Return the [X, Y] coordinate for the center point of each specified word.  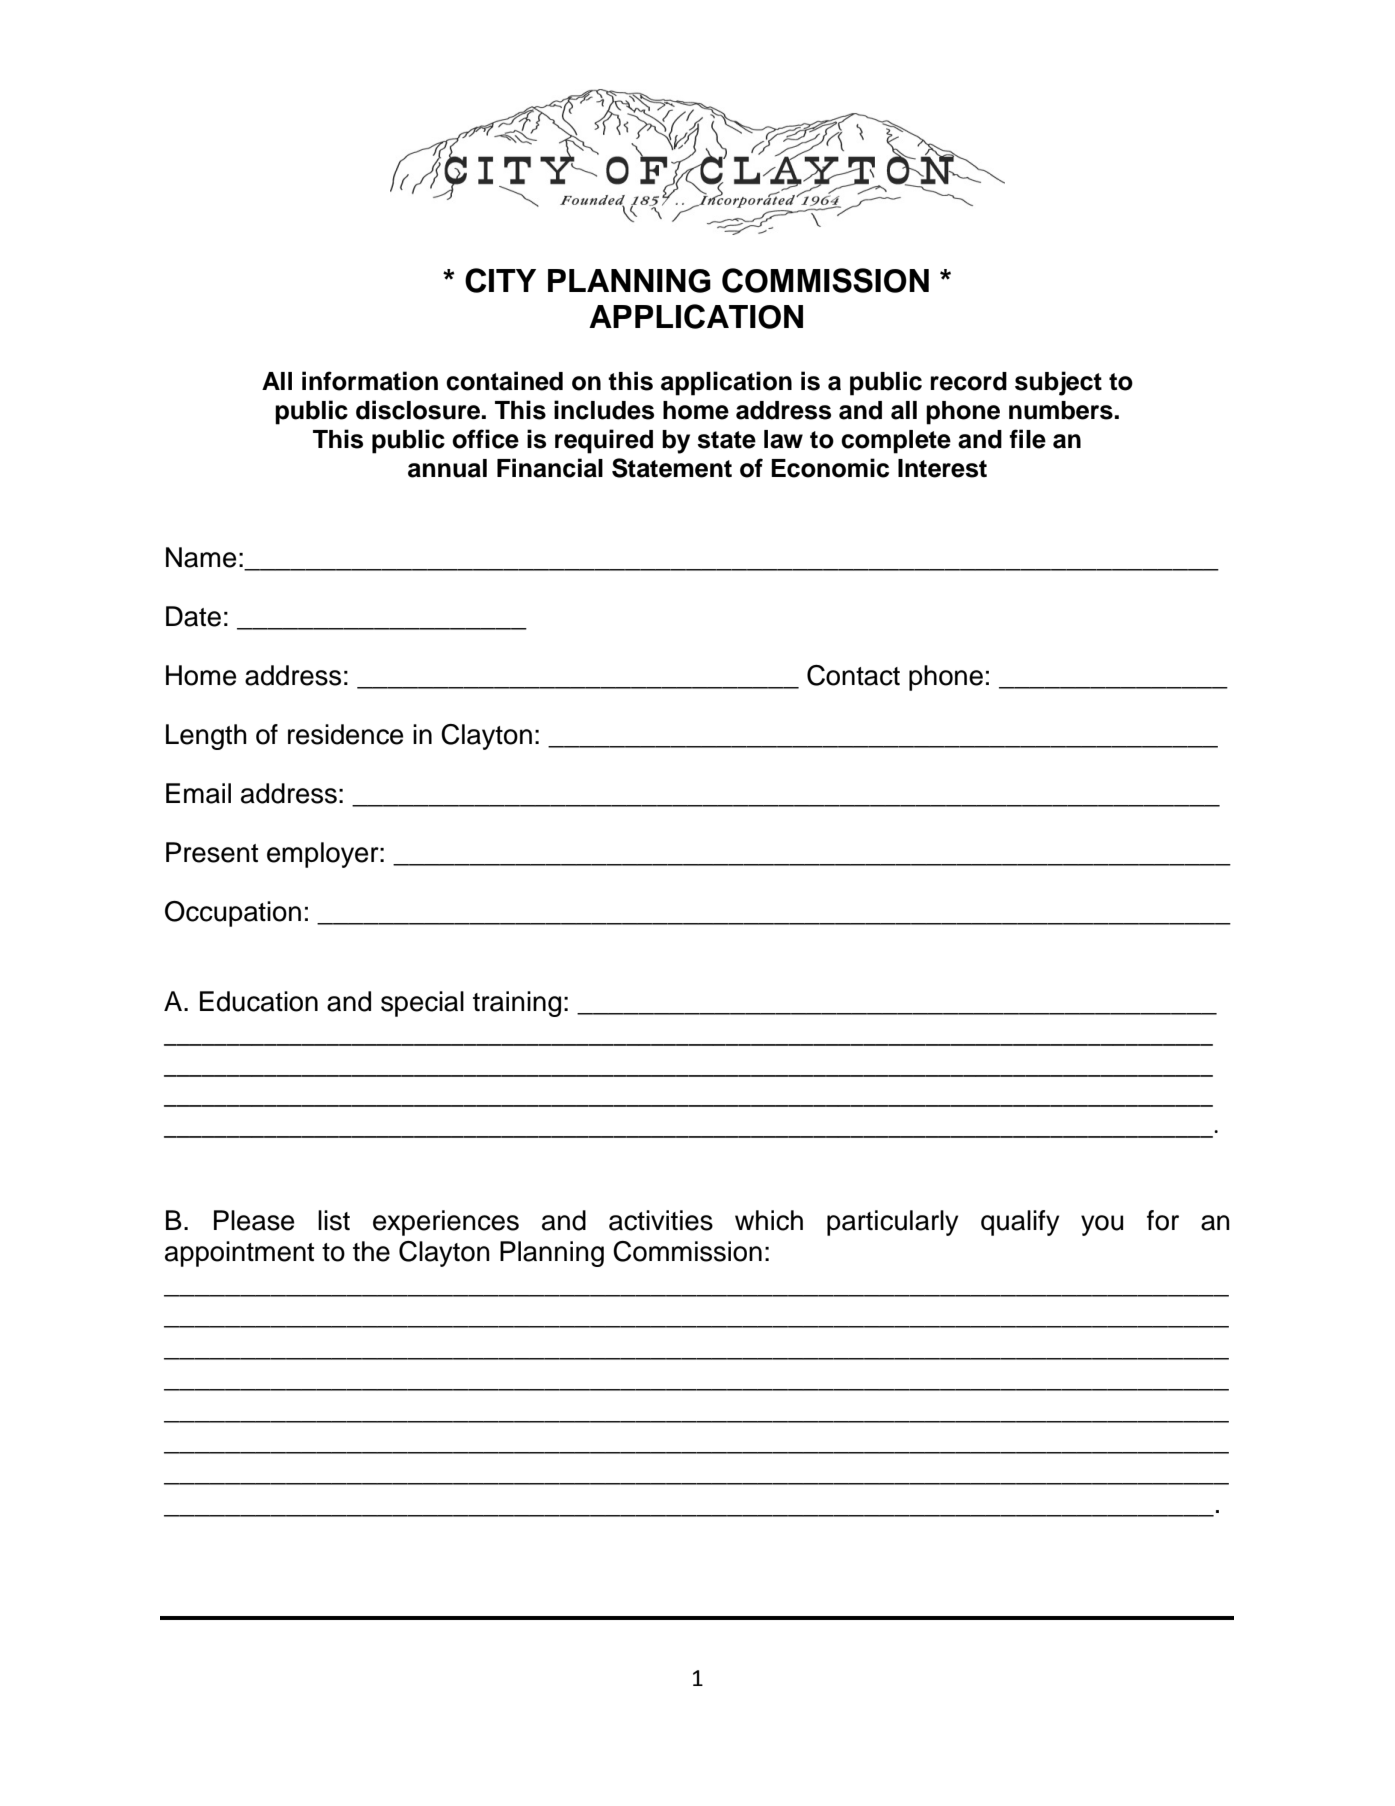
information [370, 381]
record [969, 381]
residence [345, 734]
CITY [500, 280]
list [334, 1220]
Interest [942, 468]
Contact [853, 675]
